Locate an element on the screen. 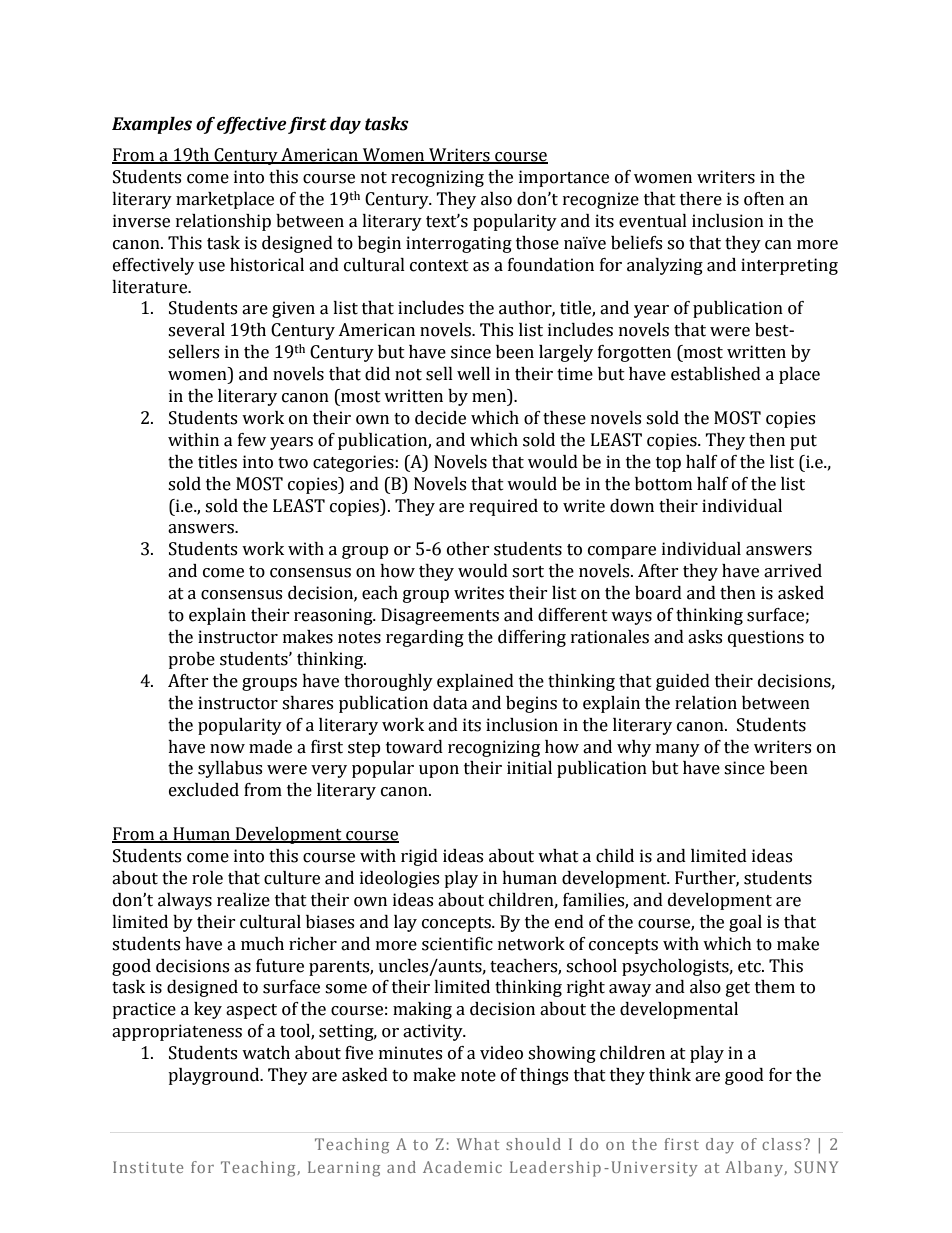 Image resolution: width=952 pixels, height=1233 pixels. probe is located at coordinates (191, 660).
